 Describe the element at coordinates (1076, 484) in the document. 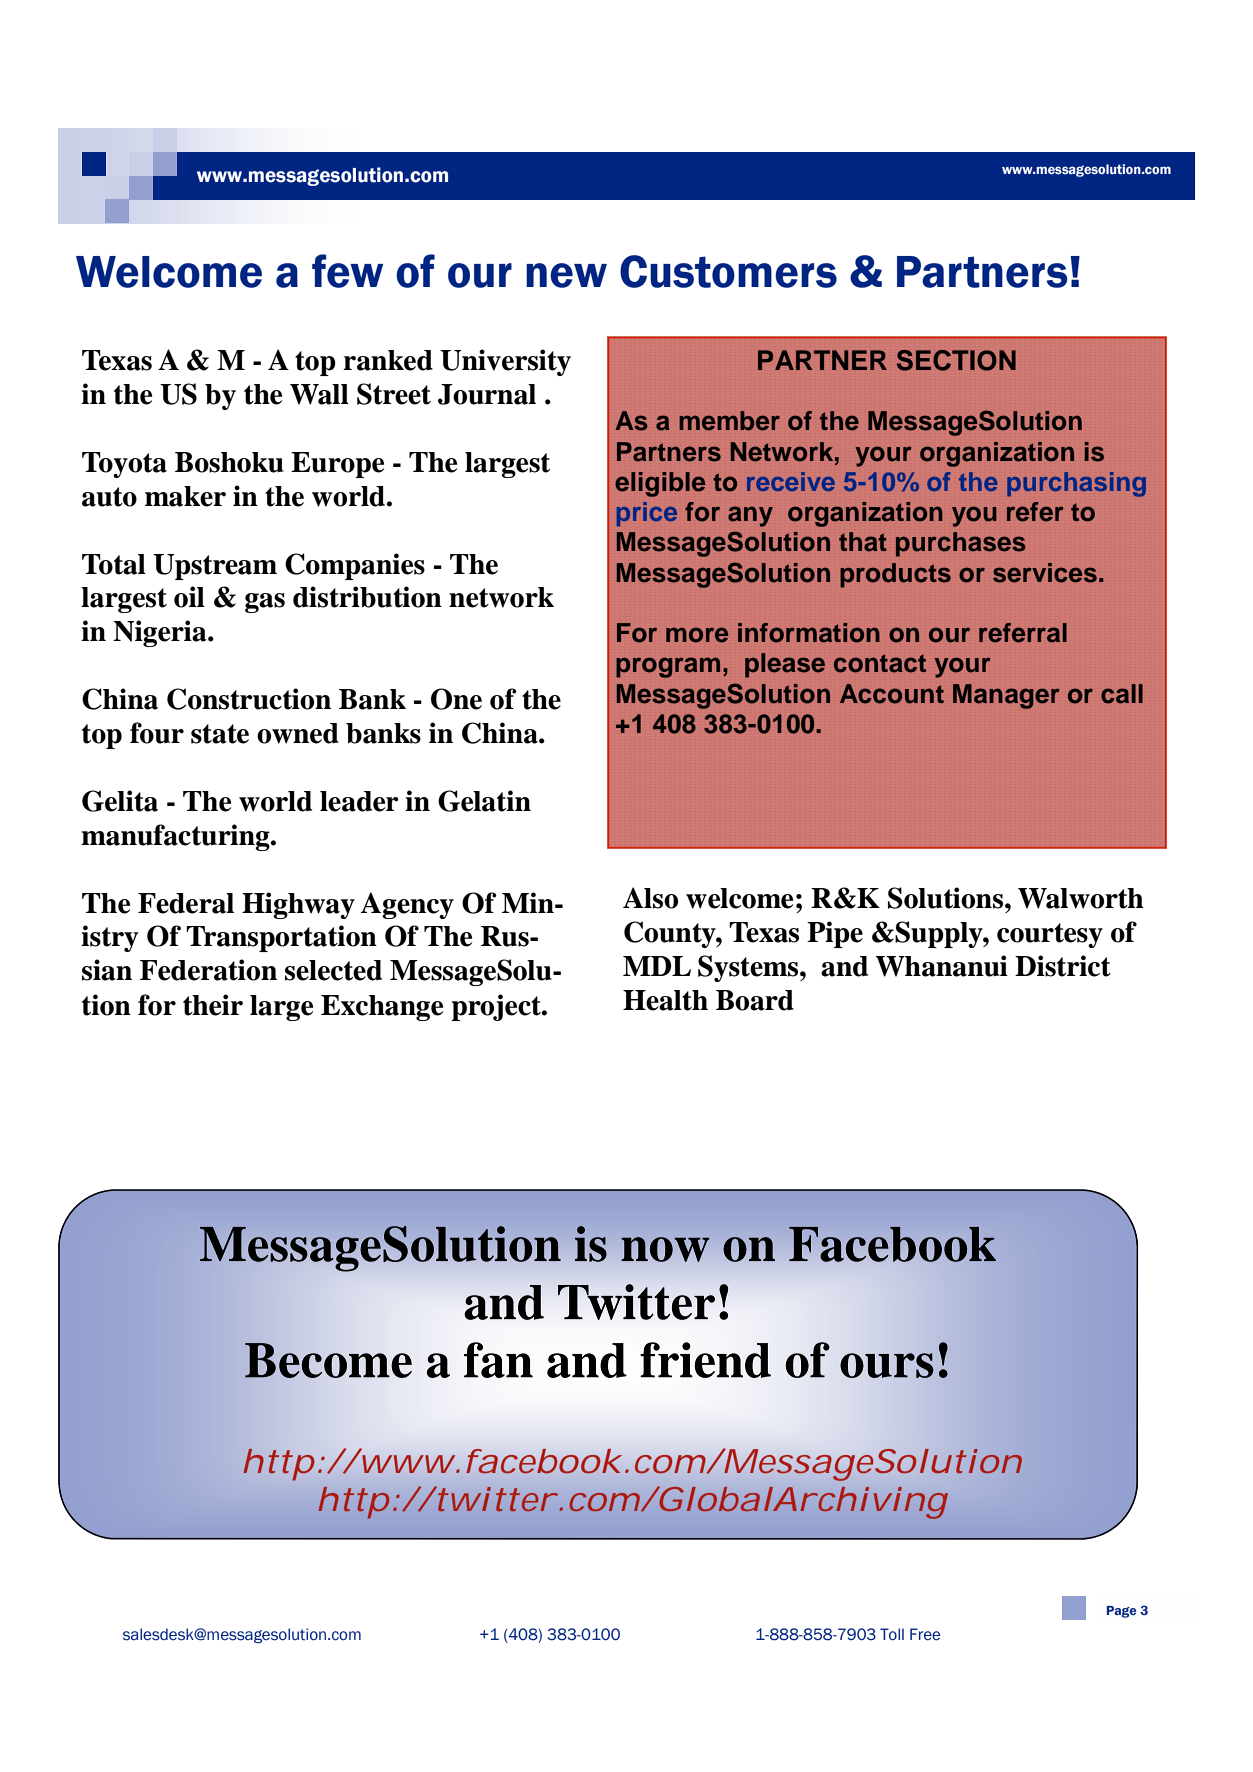

I see `purchasing` at that location.
